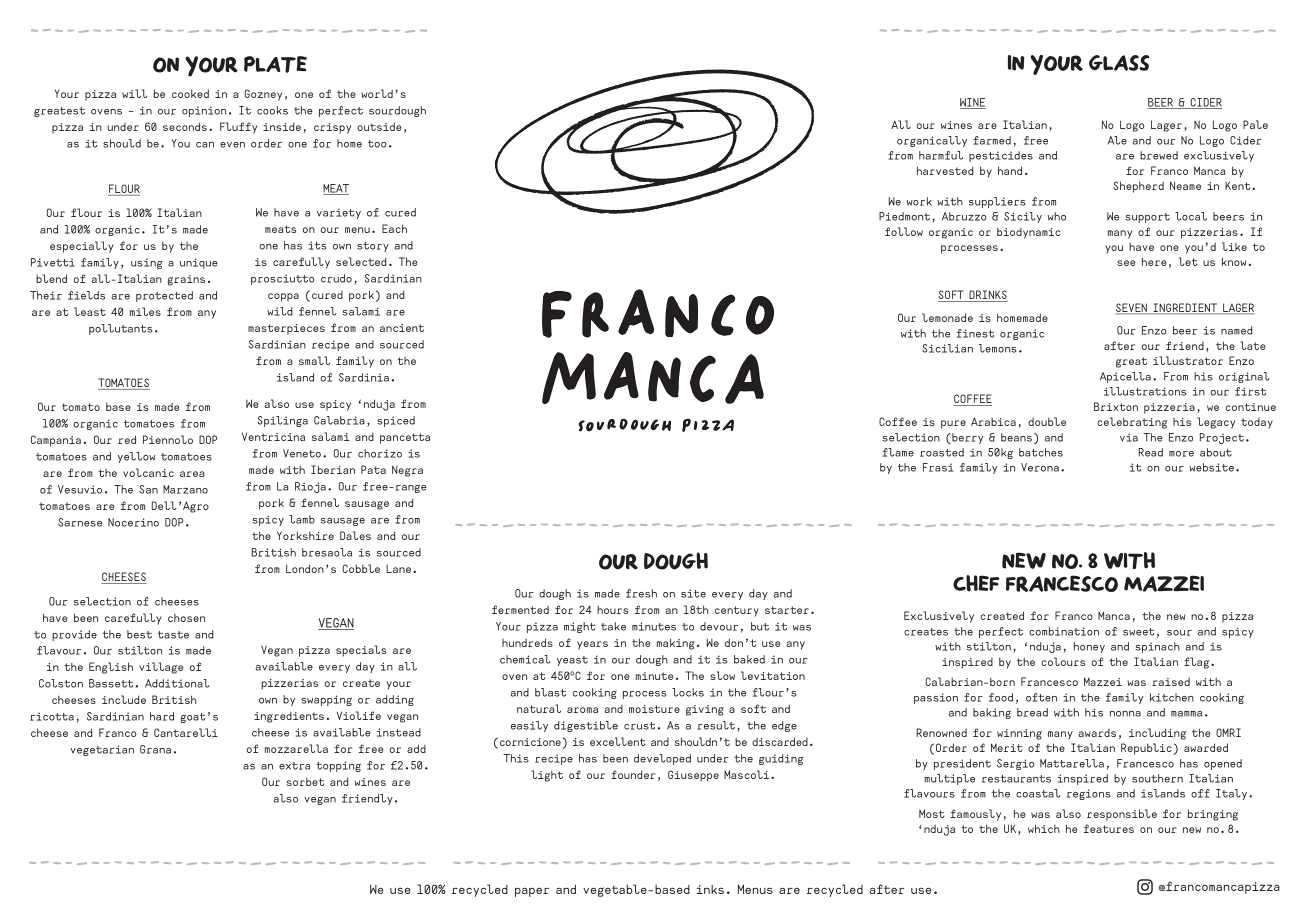 The width and height of the page is (1309, 924). Describe the element at coordinates (613, 610) in the page. I see `hours` at that location.
